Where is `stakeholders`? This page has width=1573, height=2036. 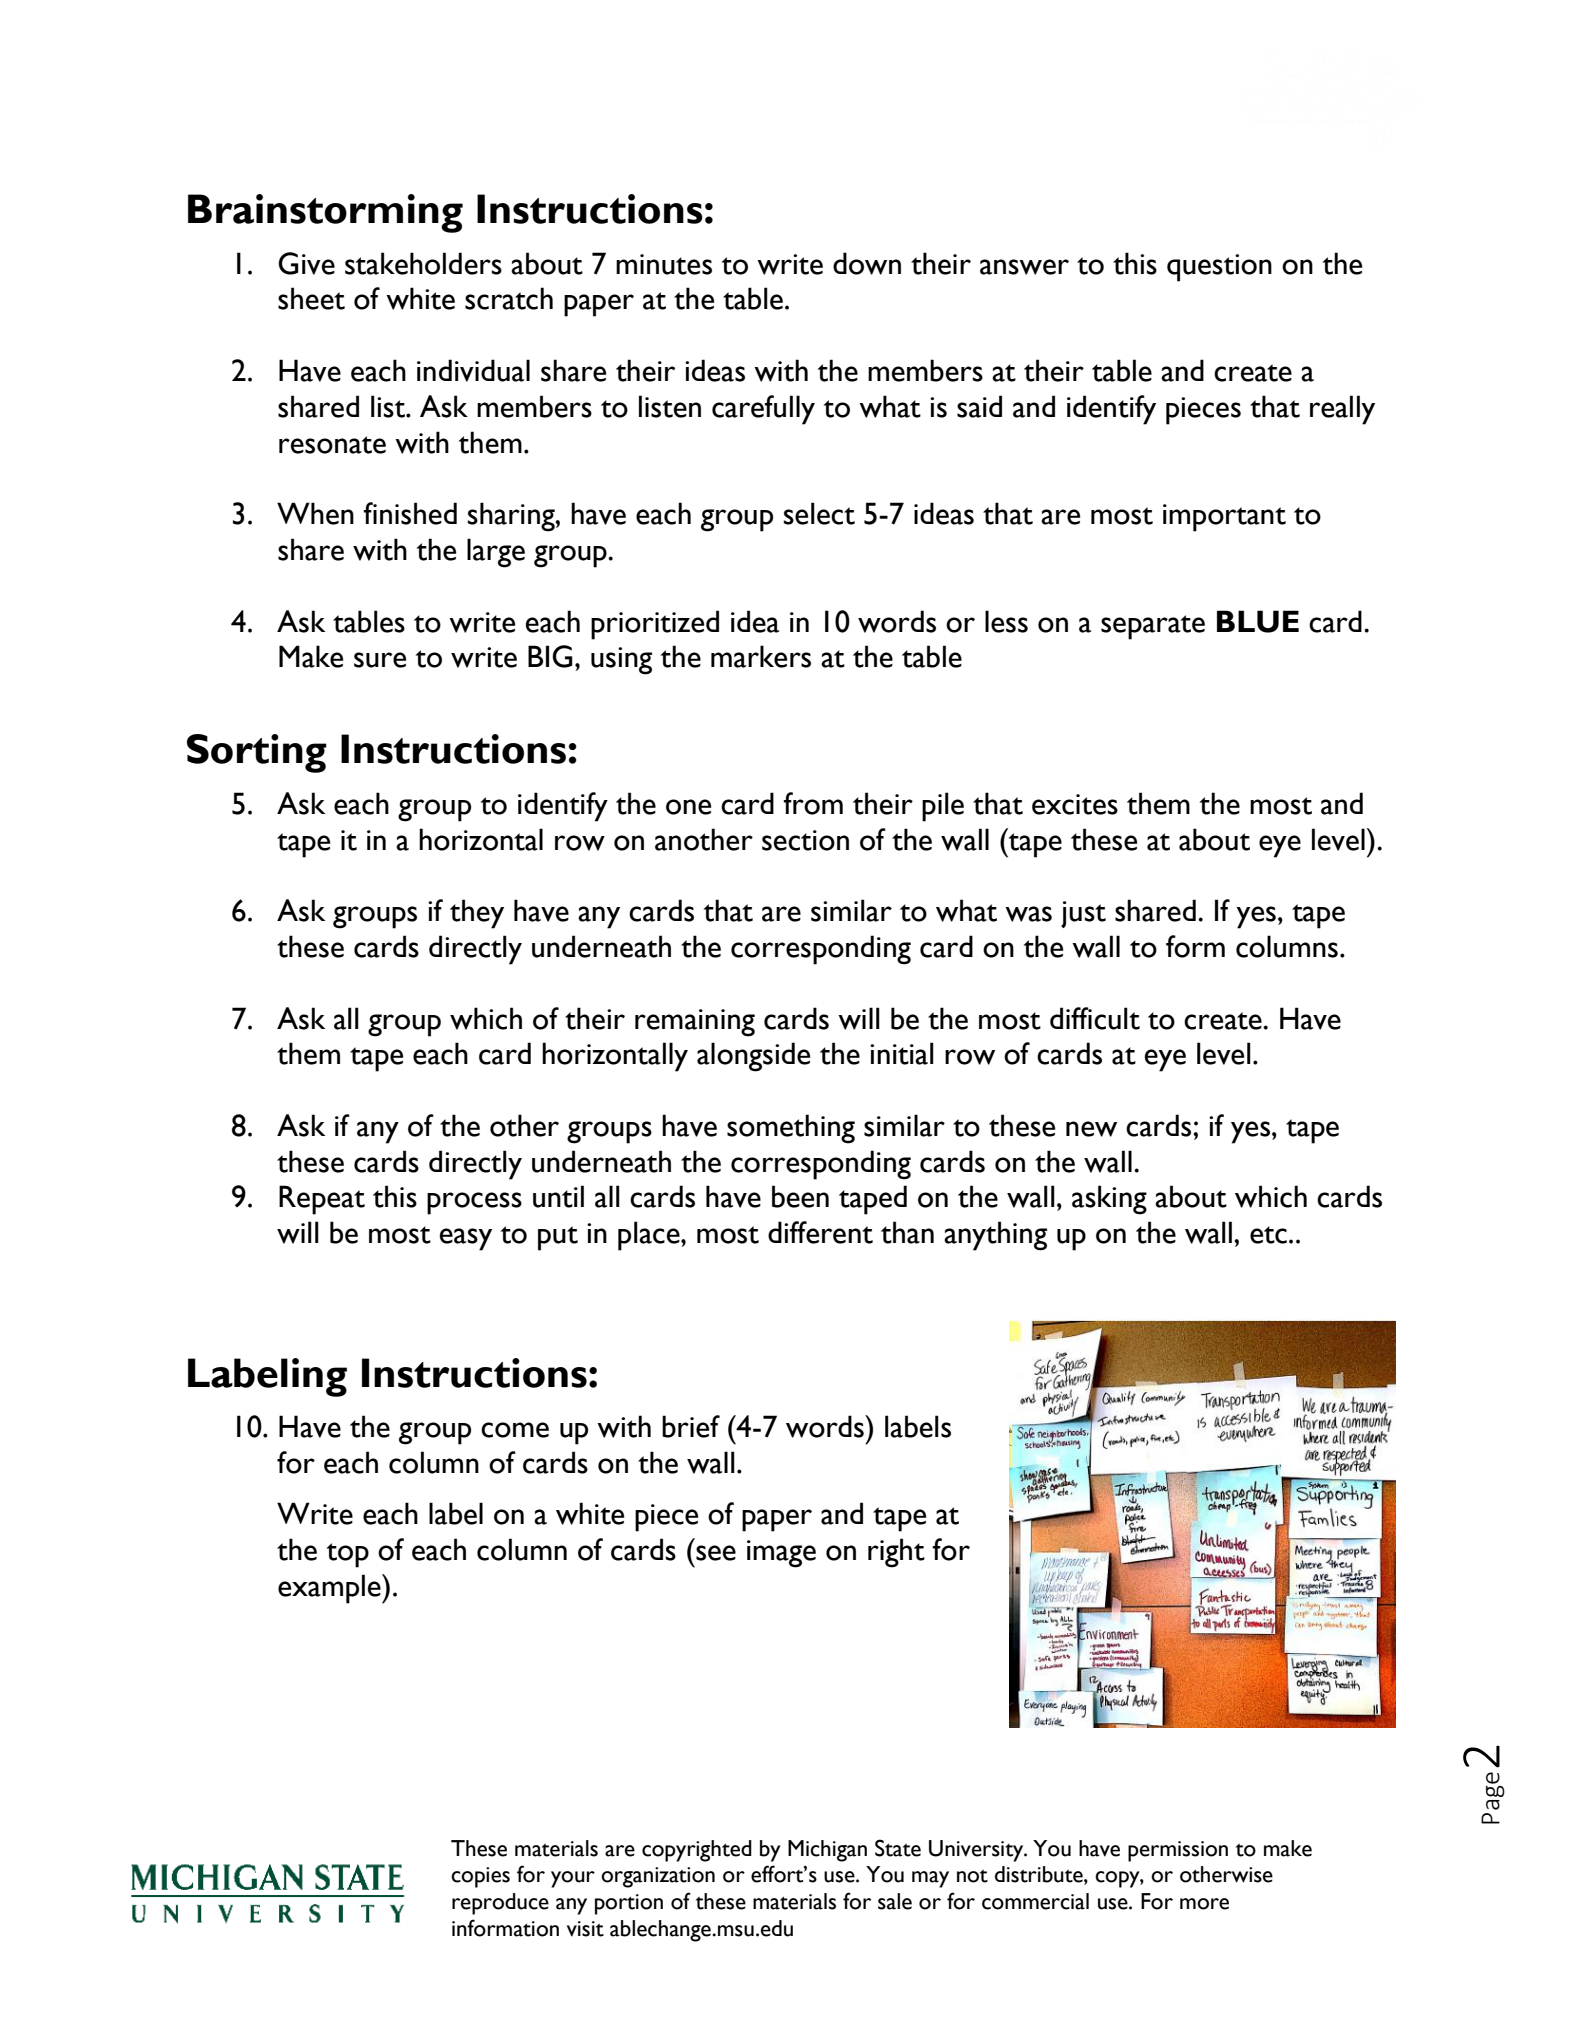 stakeholders is located at coordinates (423, 263).
